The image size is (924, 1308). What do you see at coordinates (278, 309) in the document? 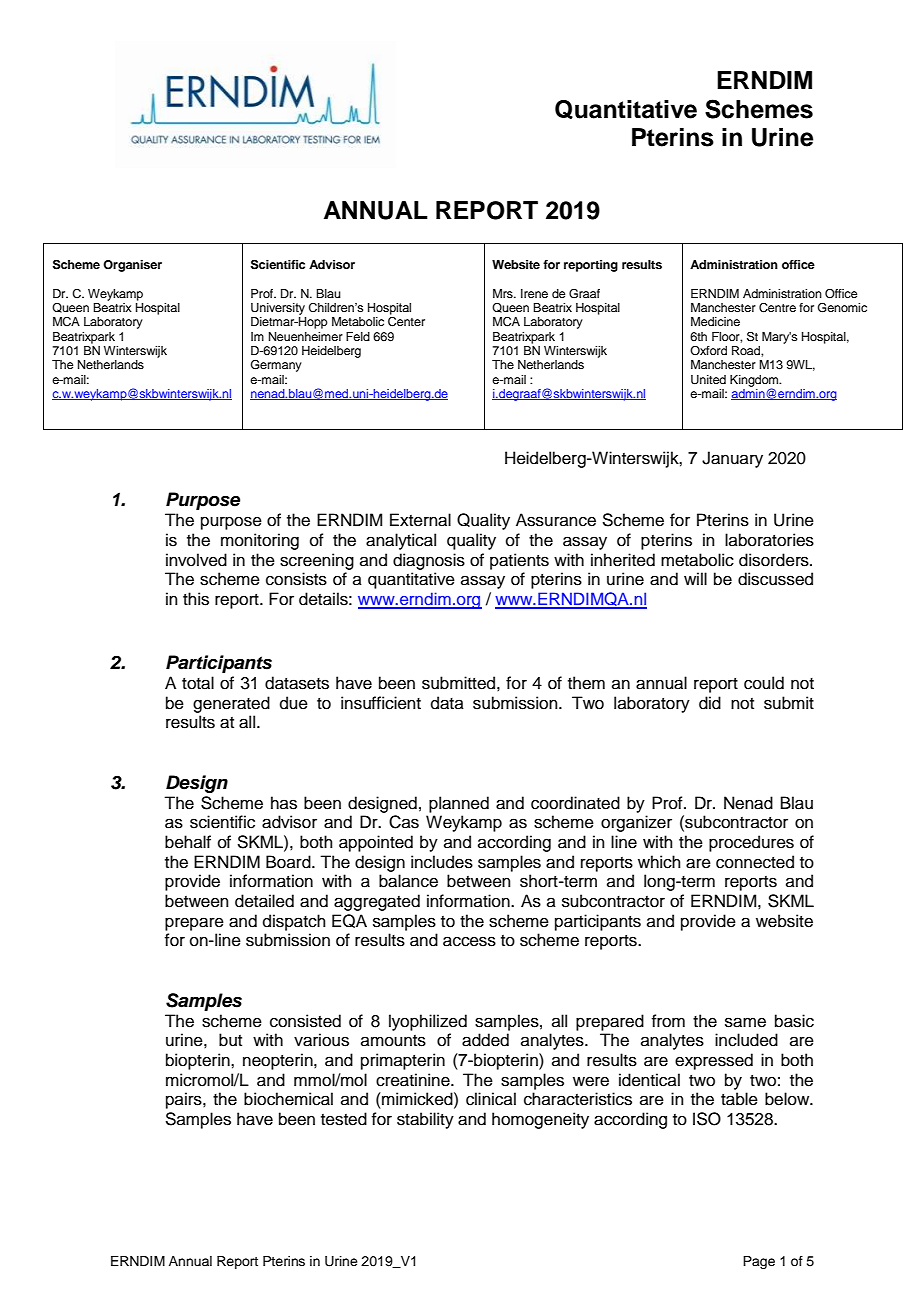
I see `University` at bounding box center [278, 309].
